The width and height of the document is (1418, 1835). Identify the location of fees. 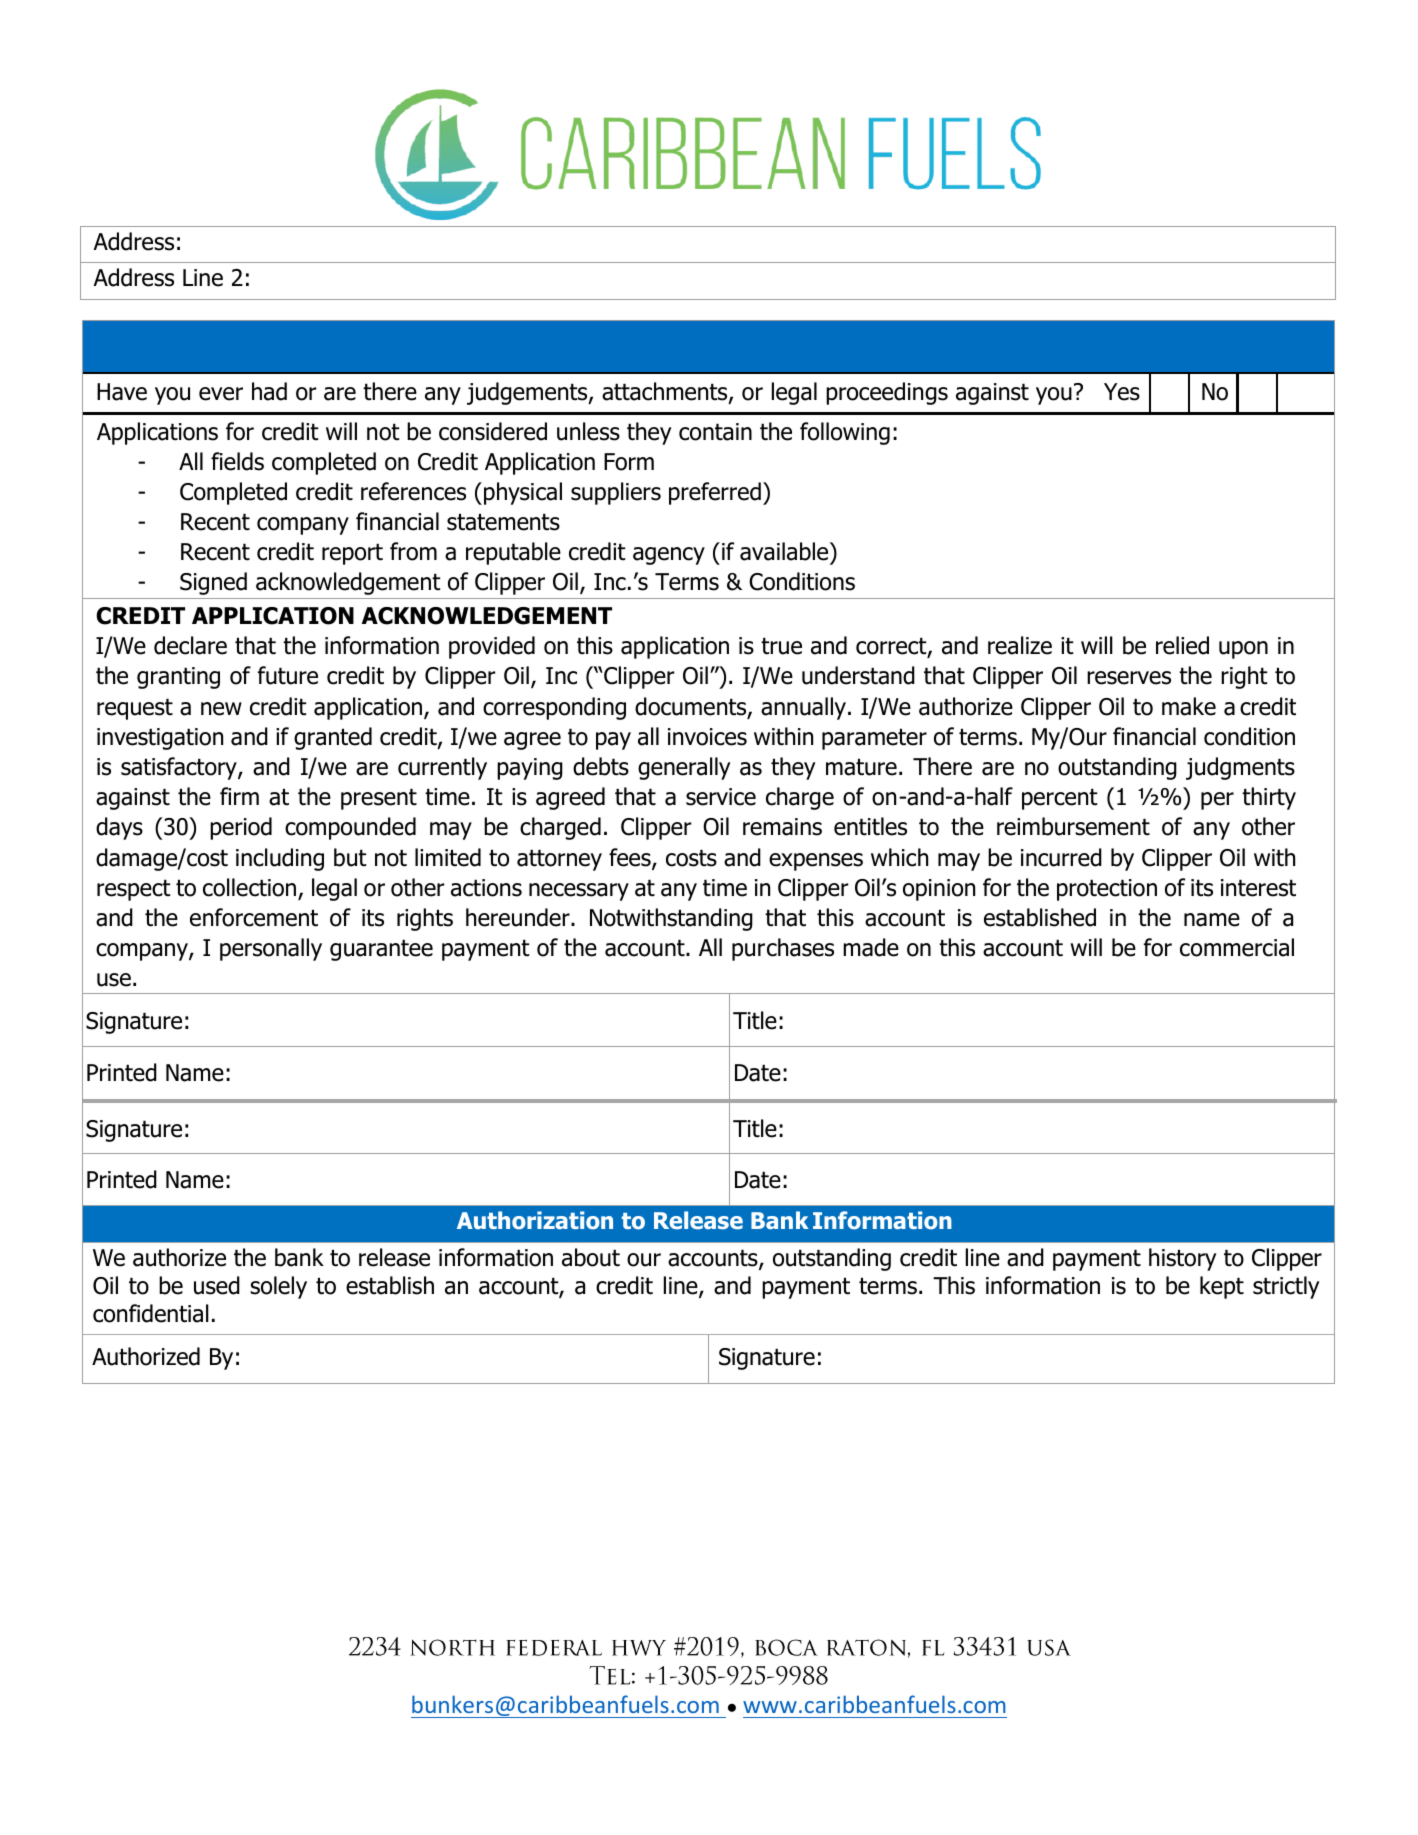
(631, 858).
